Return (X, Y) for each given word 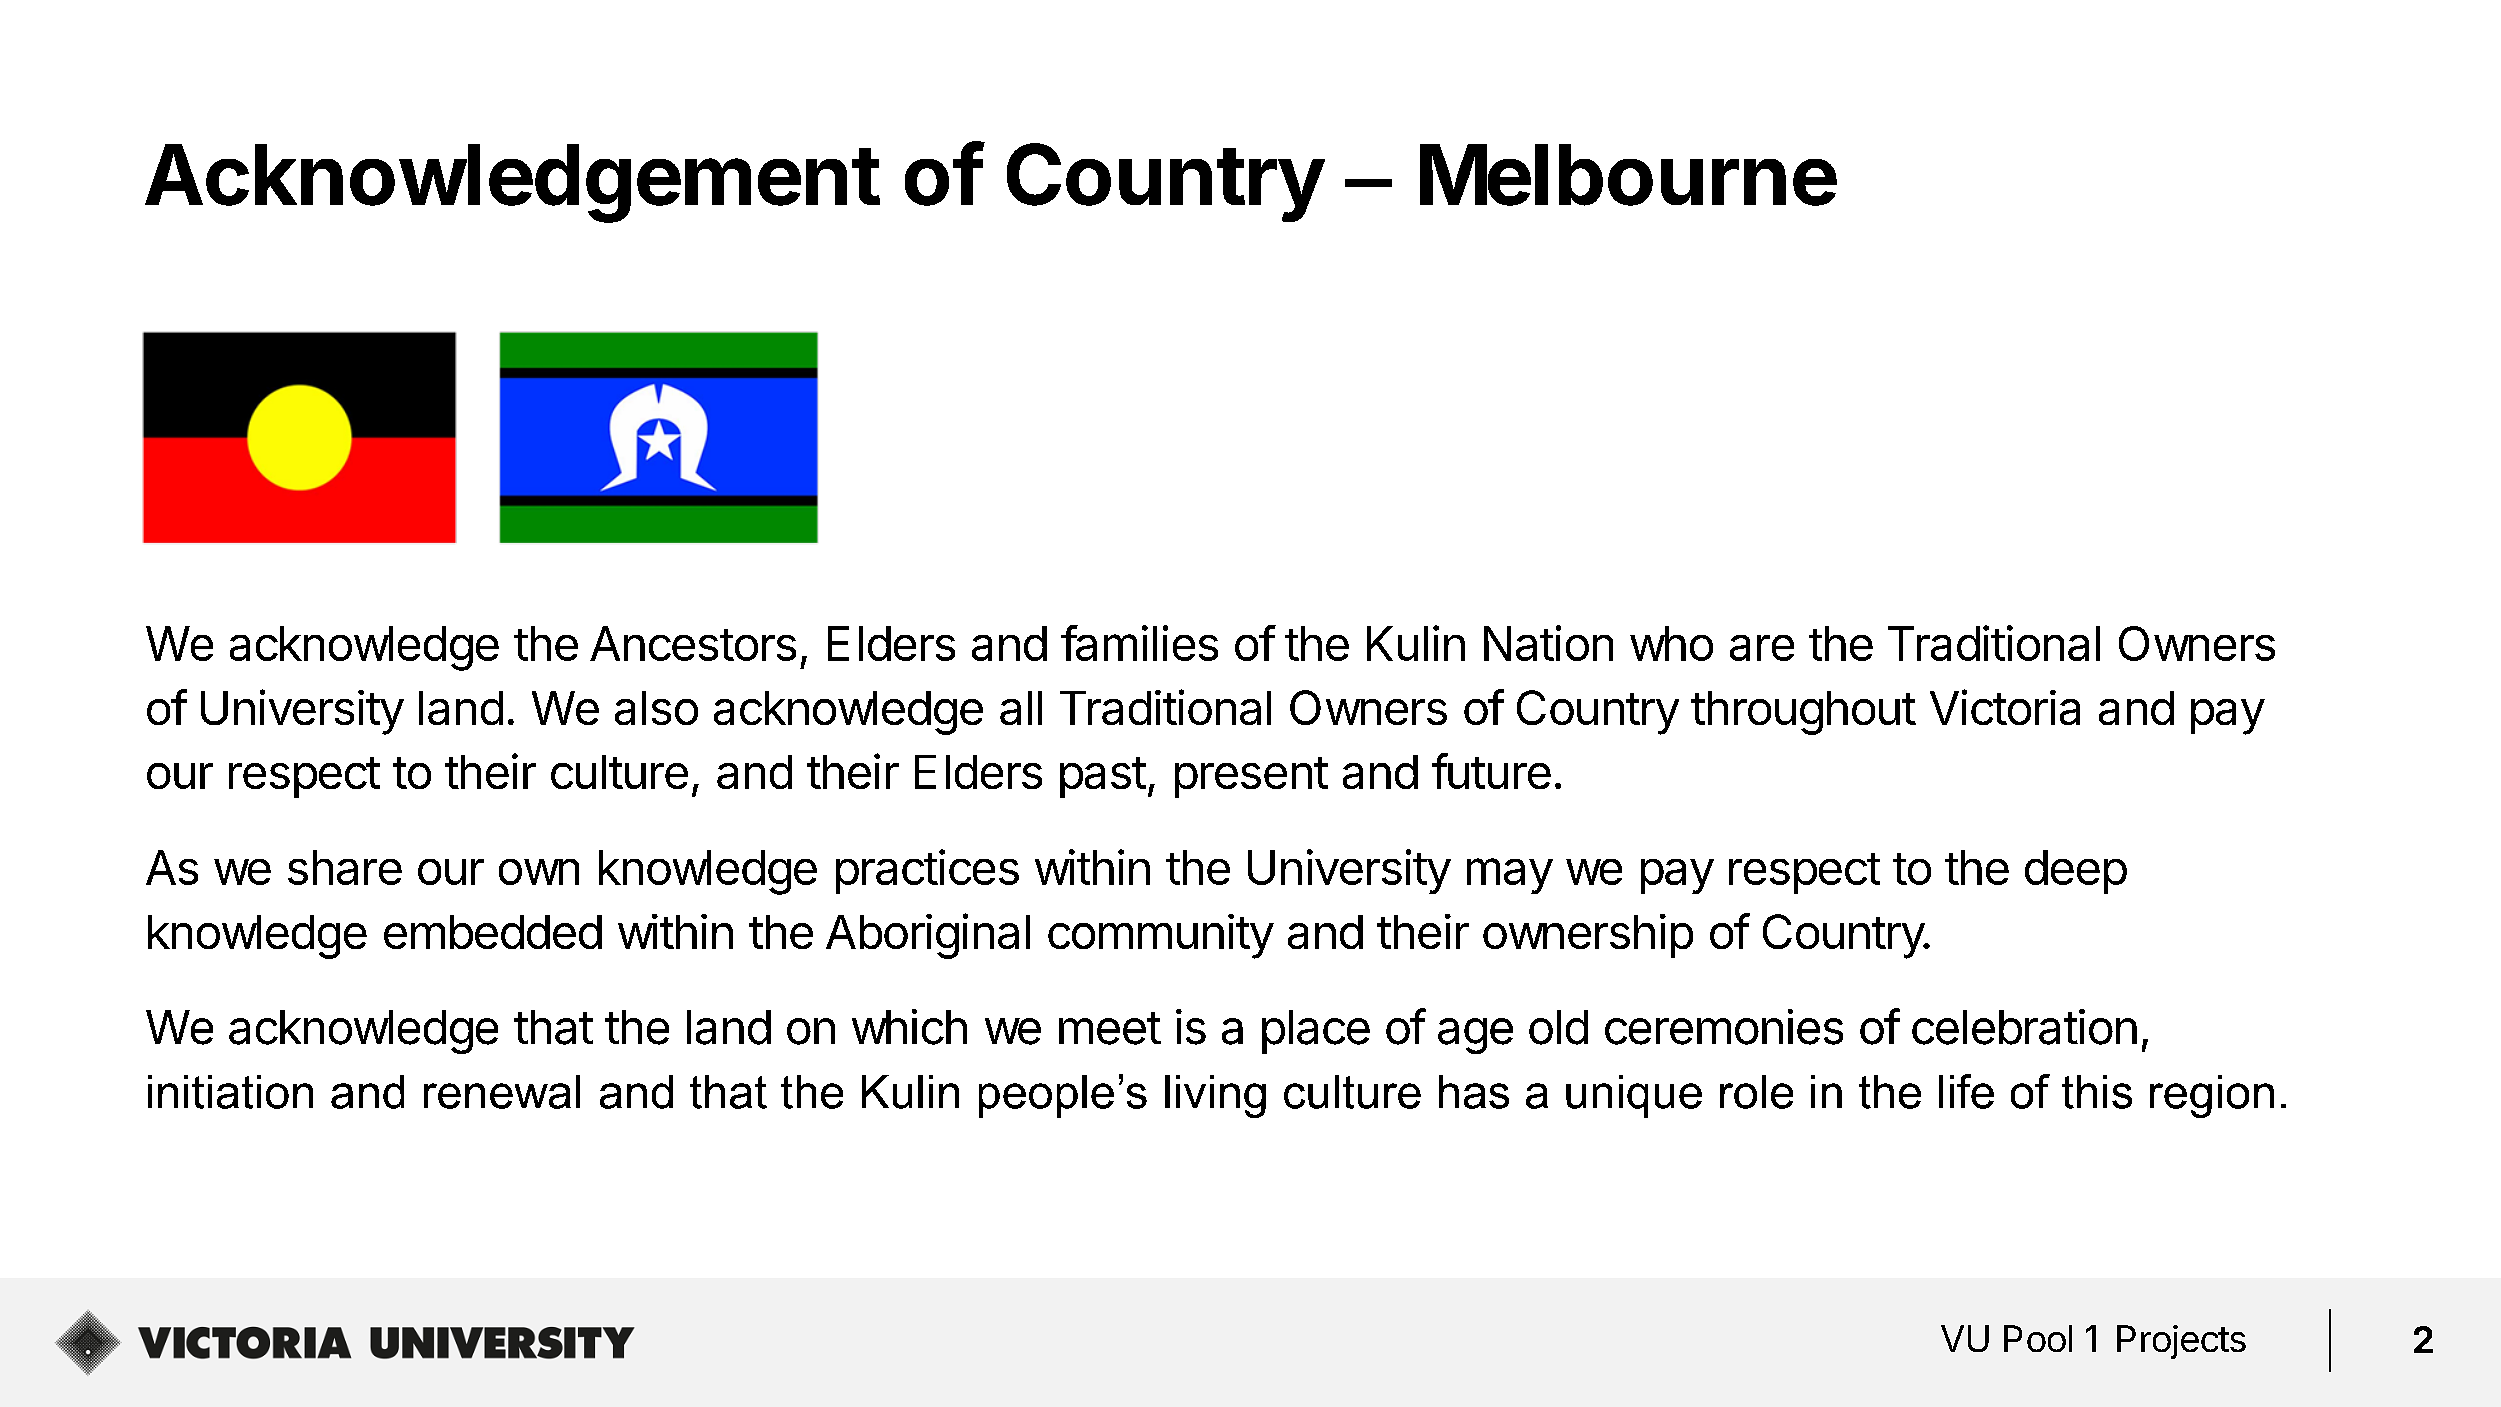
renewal (502, 1092)
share (345, 867)
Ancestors (693, 643)
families (1139, 643)
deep (2076, 872)
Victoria (2005, 707)
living (1215, 1096)
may (1510, 876)
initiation (230, 1092)
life (1966, 1091)
